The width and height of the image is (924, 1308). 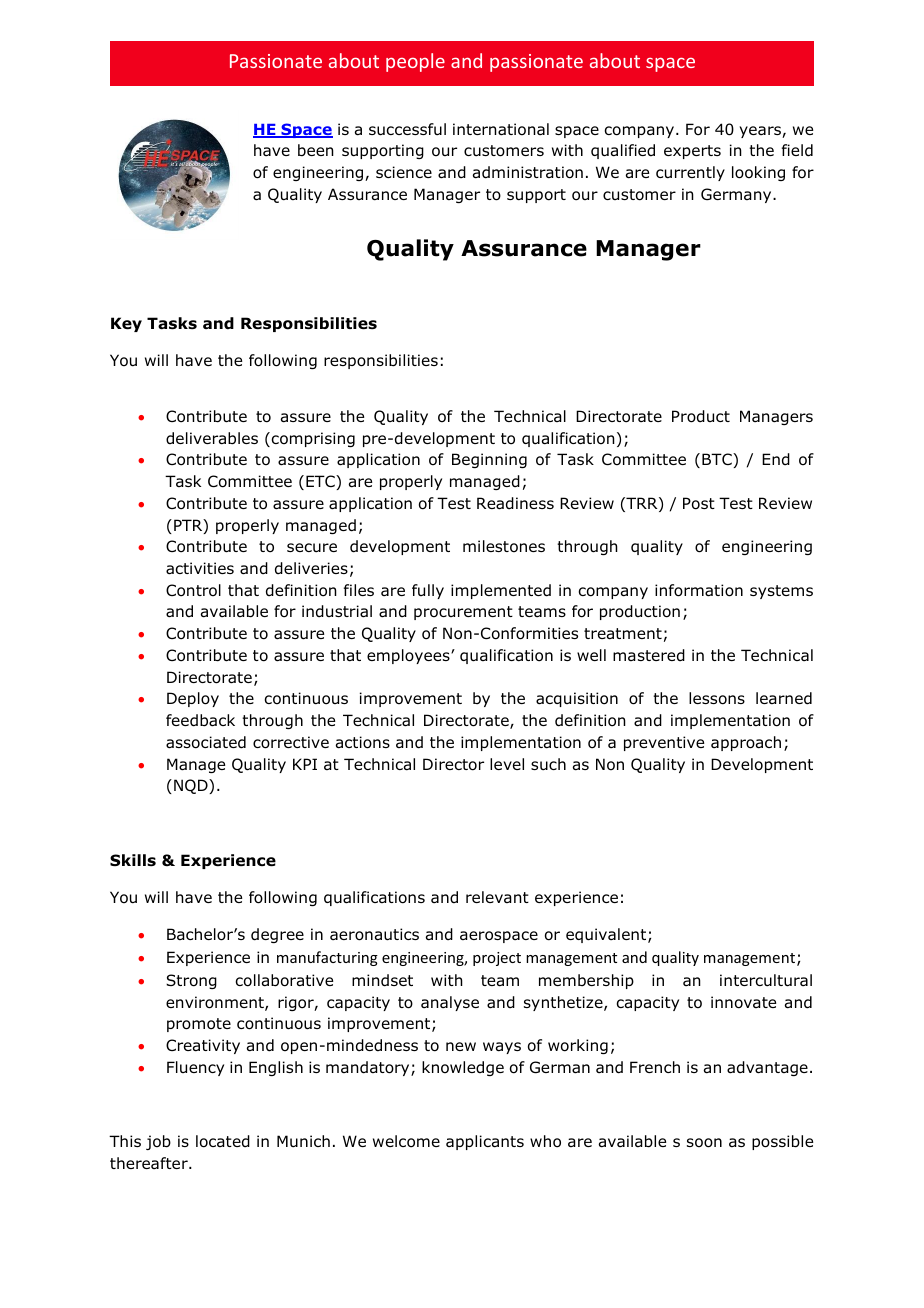 What do you see at coordinates (692, 152) in the image?
I see `experts` at bounding box center [692, 152].
